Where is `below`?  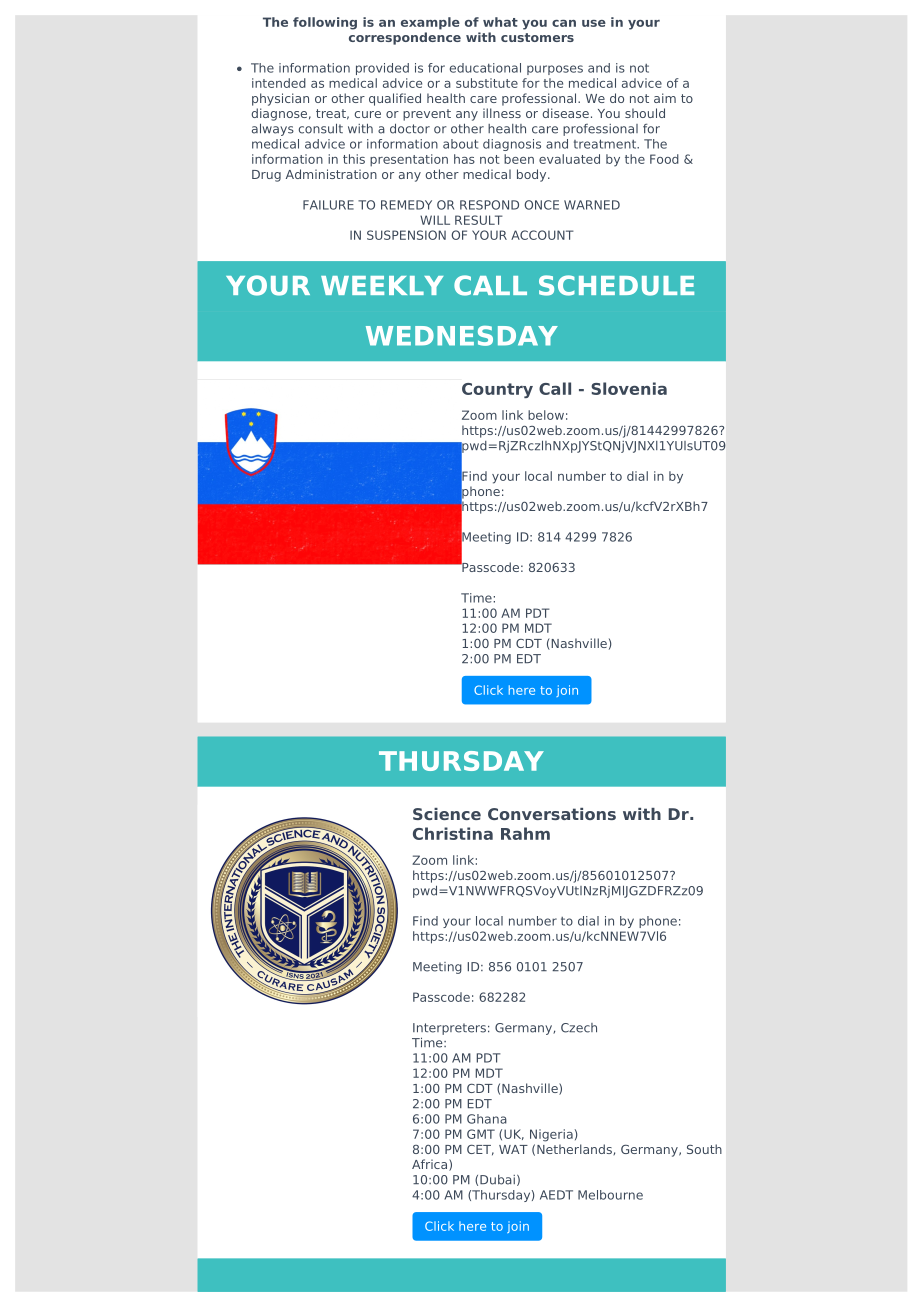
below is located at coordinates (546, 415).
